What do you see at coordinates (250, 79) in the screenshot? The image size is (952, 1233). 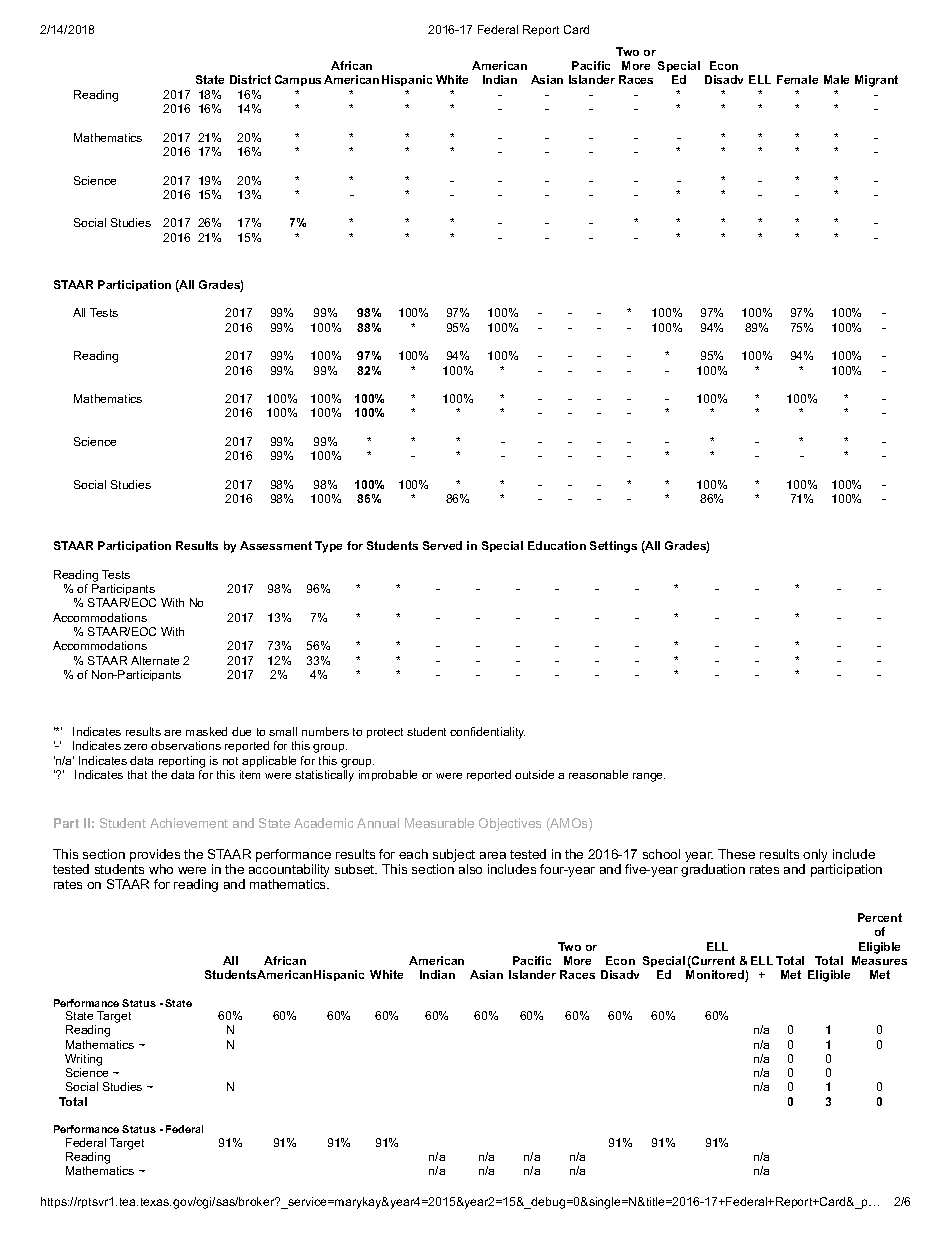 I see `District` at bounding box center [250, 79].
